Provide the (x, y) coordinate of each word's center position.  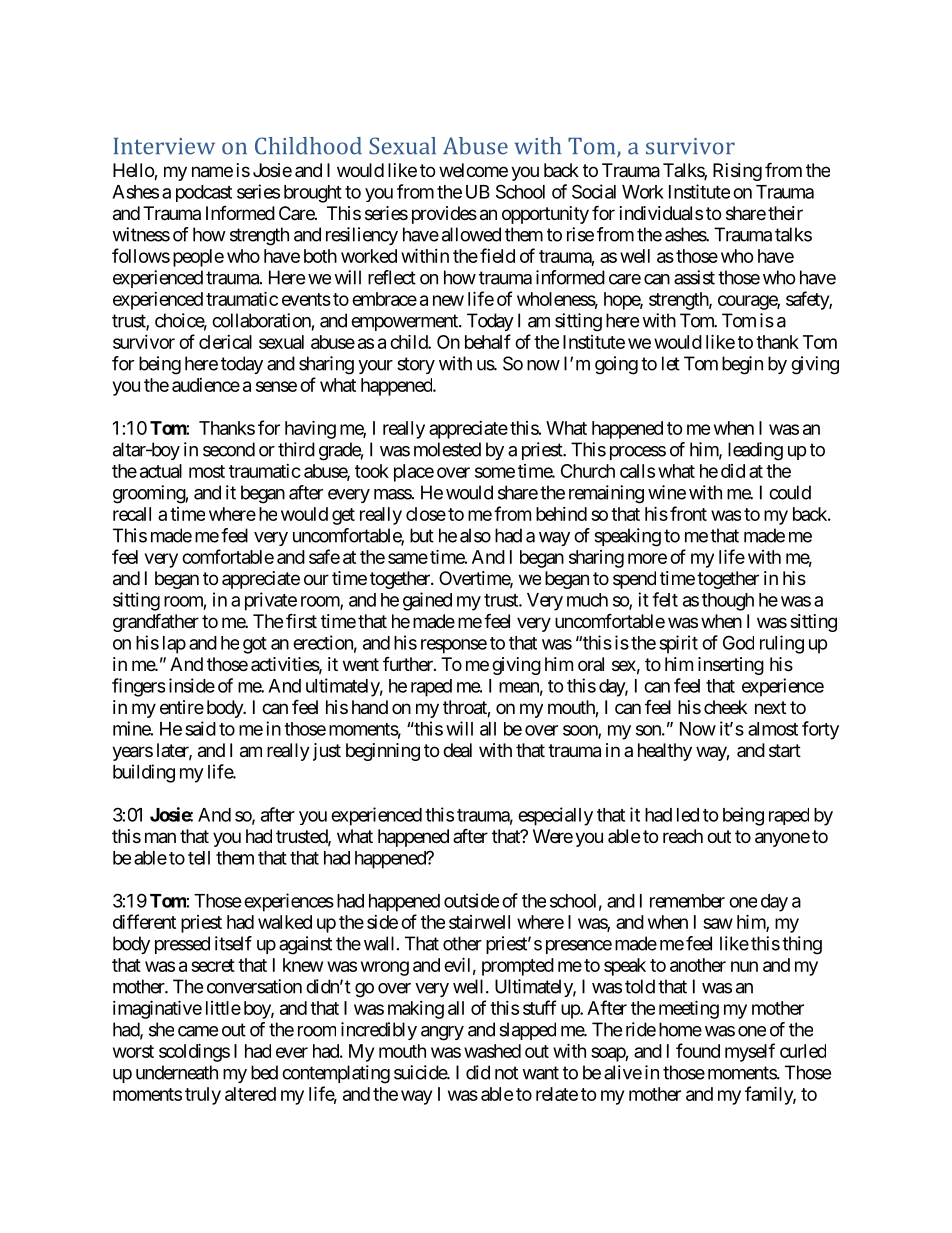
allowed (471, 234)
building (144, 773)
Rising (737, 172)
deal (457, 750)
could (790, 492)
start (785, 751)
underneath (177, 1072)
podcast (204, 193)
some (495, 472)
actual (161, 471)
